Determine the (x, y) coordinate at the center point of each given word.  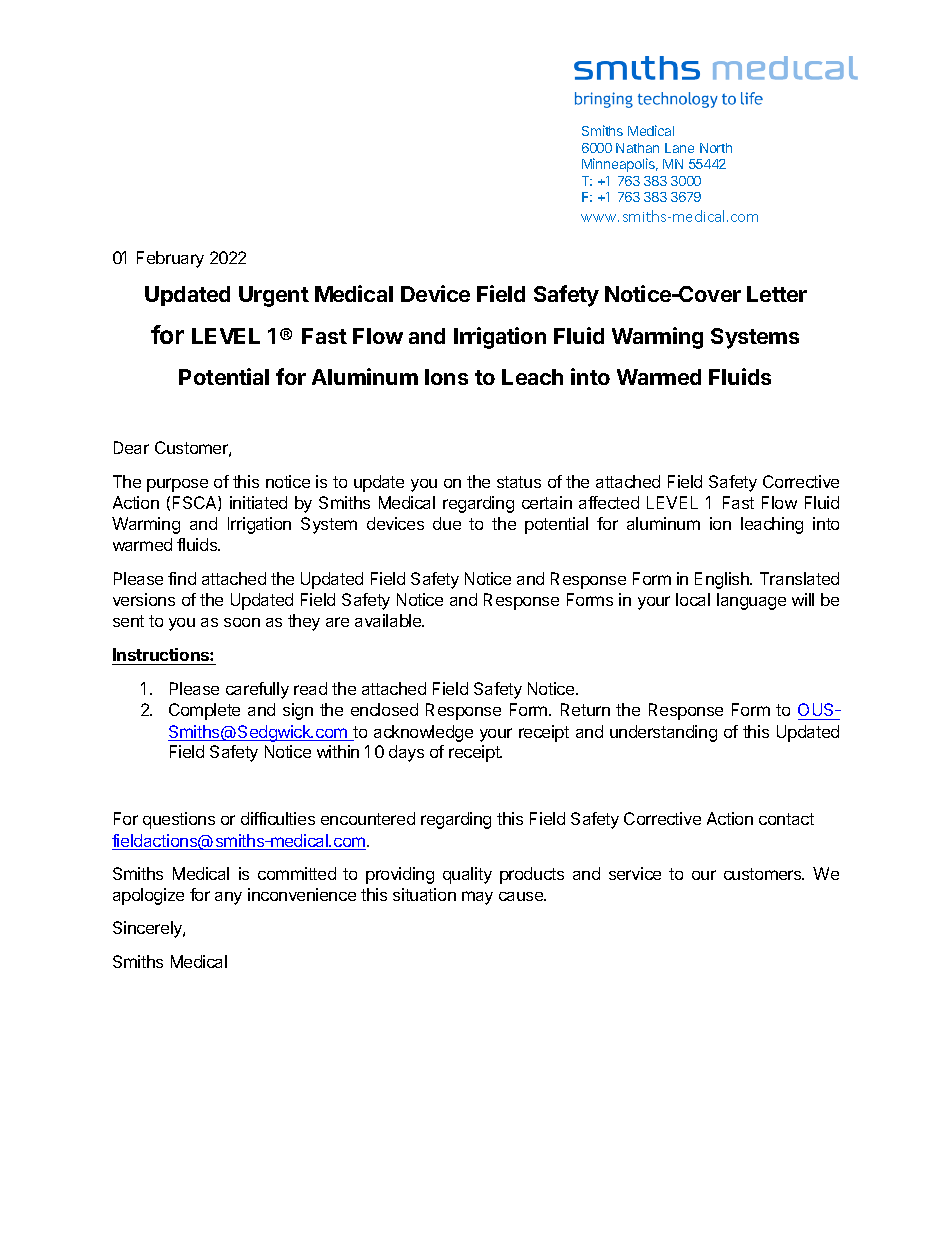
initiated (258, 502)
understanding (663, 733)
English (723, 580)
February (170, 259)
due (447, 523)
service (635, 873)
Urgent (274, 296)
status (519, 482)
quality (467, 875)
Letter (777, 294)
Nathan (637, 148)
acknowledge (423, 733)
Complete (204, 711)
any (228, 898)
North (716, 148)
